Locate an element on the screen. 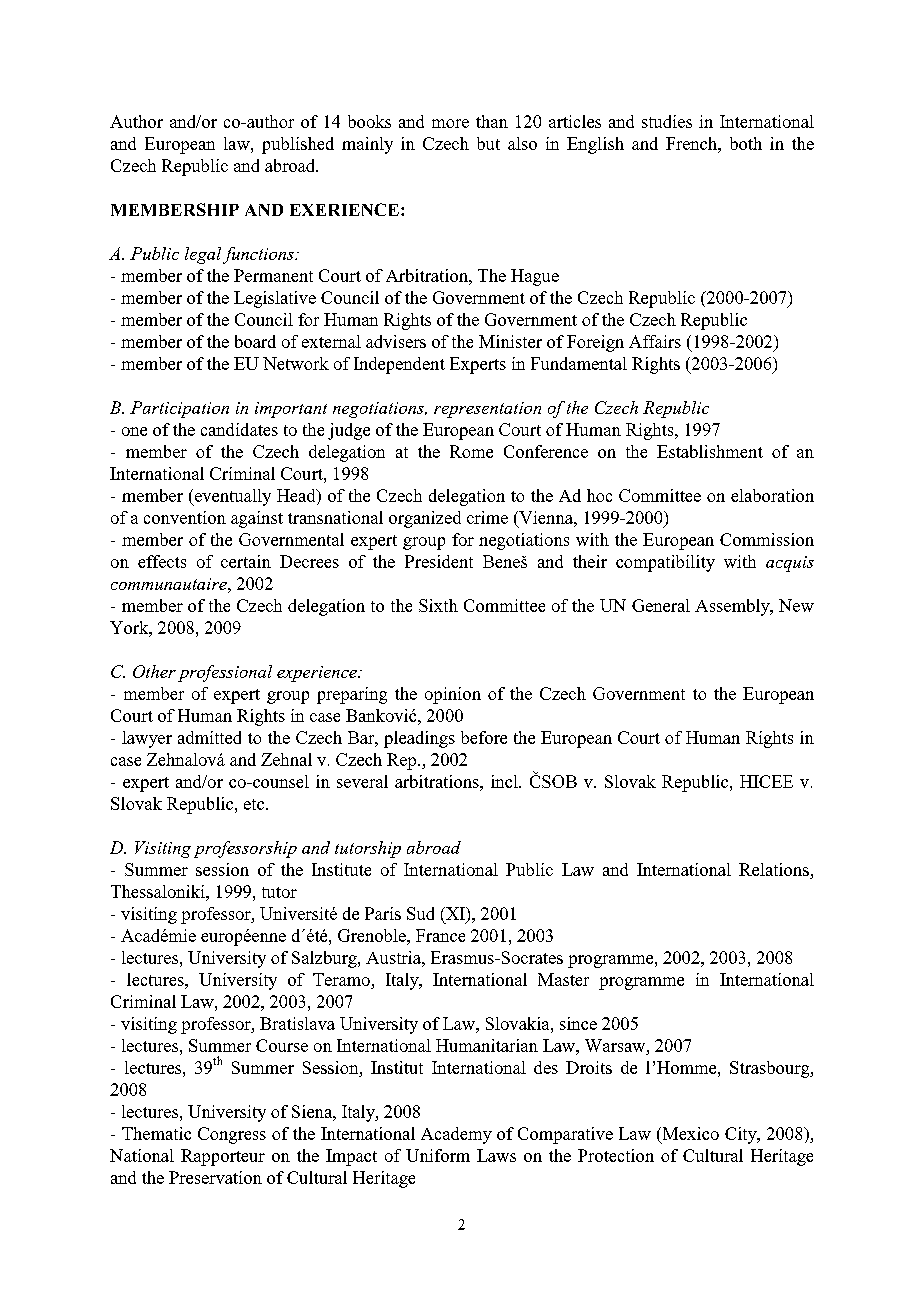 Image resolution: width=924 pixels, height=1308 pixels. Sud is located at coordinates (420, 913).
